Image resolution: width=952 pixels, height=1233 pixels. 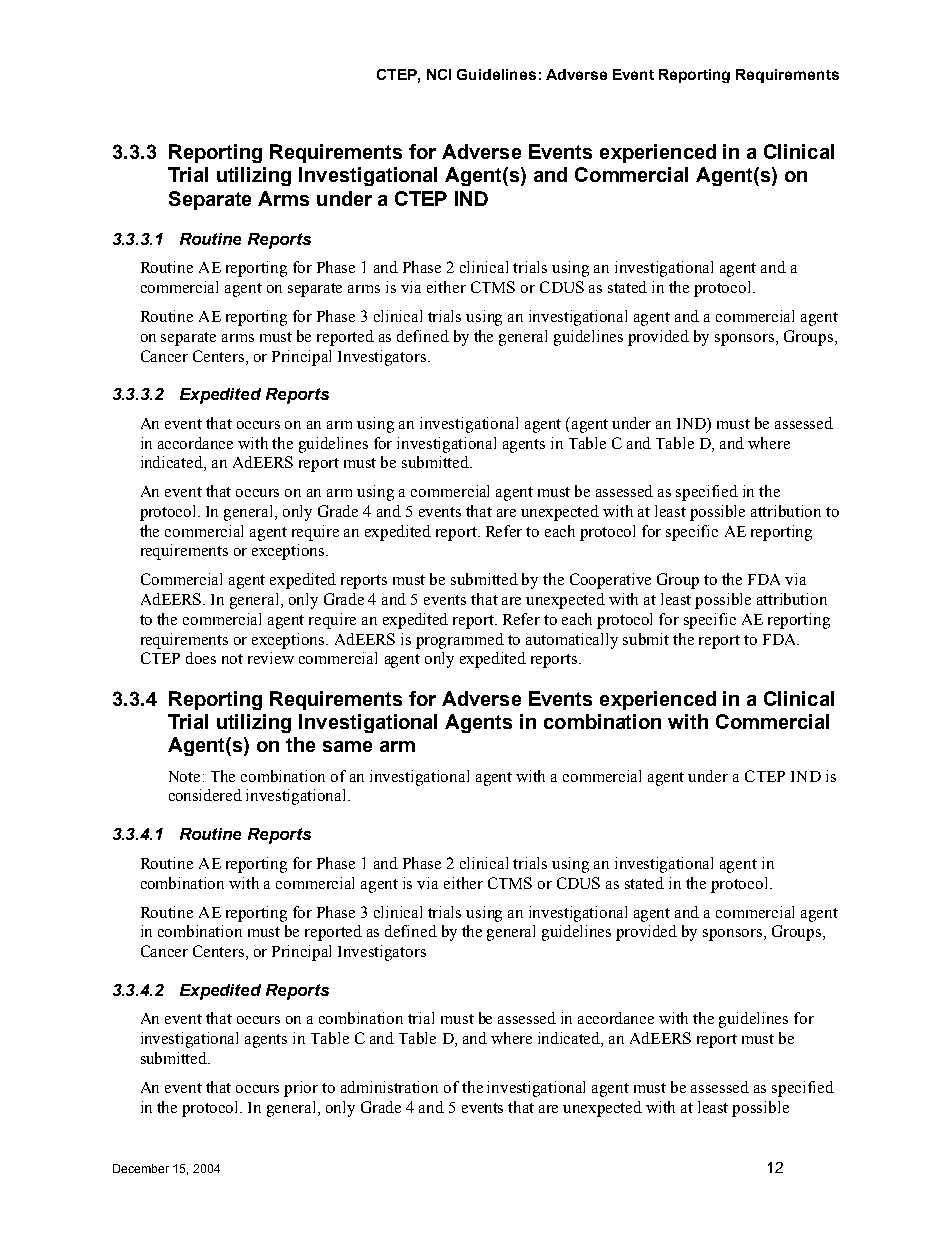 What do you see at coordinates (184, 776) in the document?
I see `Note` at bounding box center [184, 776].
